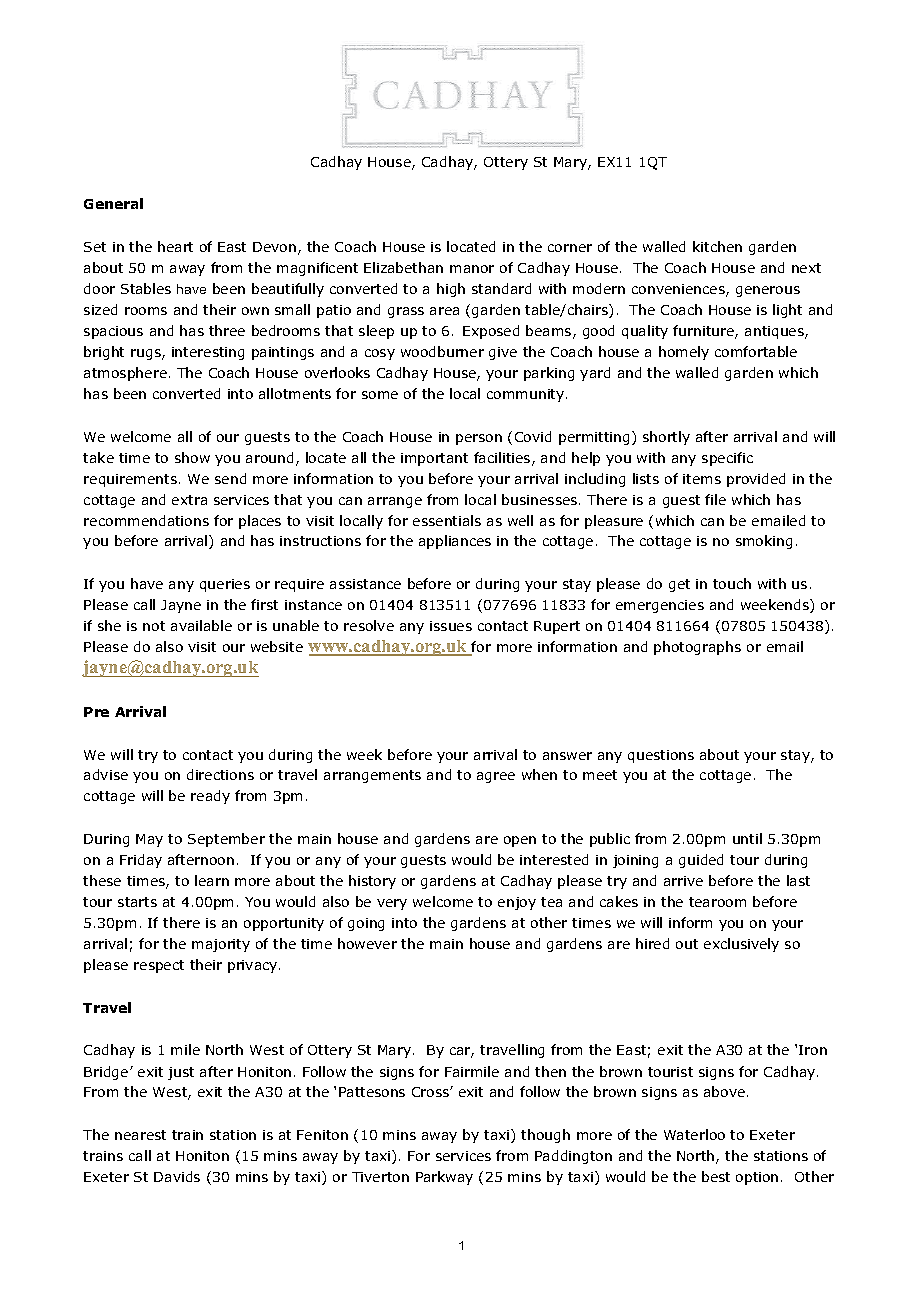 This screenshot has height=1308, width=924. I want to click on manor, so click(472, 269).
